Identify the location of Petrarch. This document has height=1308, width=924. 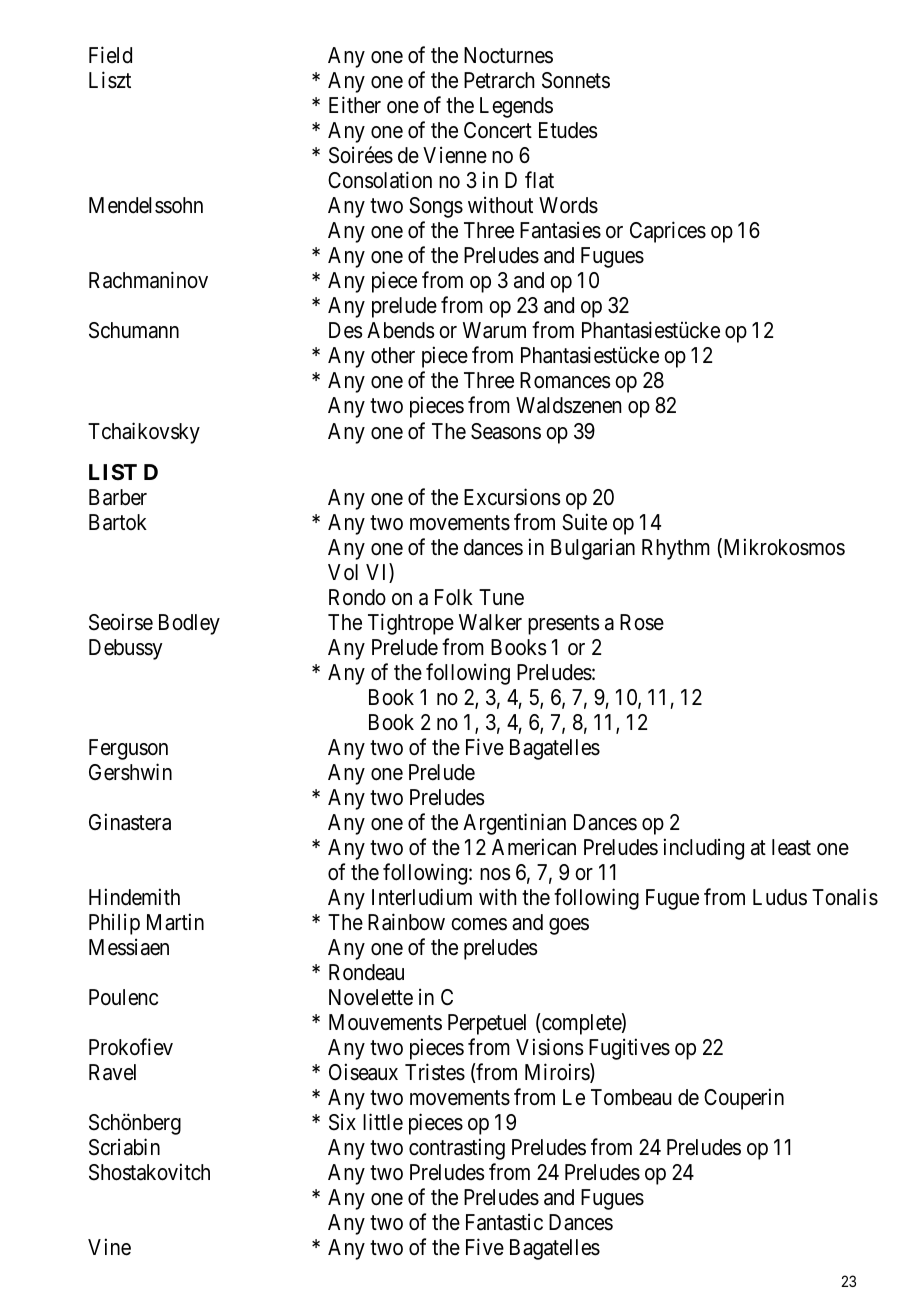
(499, 80).
